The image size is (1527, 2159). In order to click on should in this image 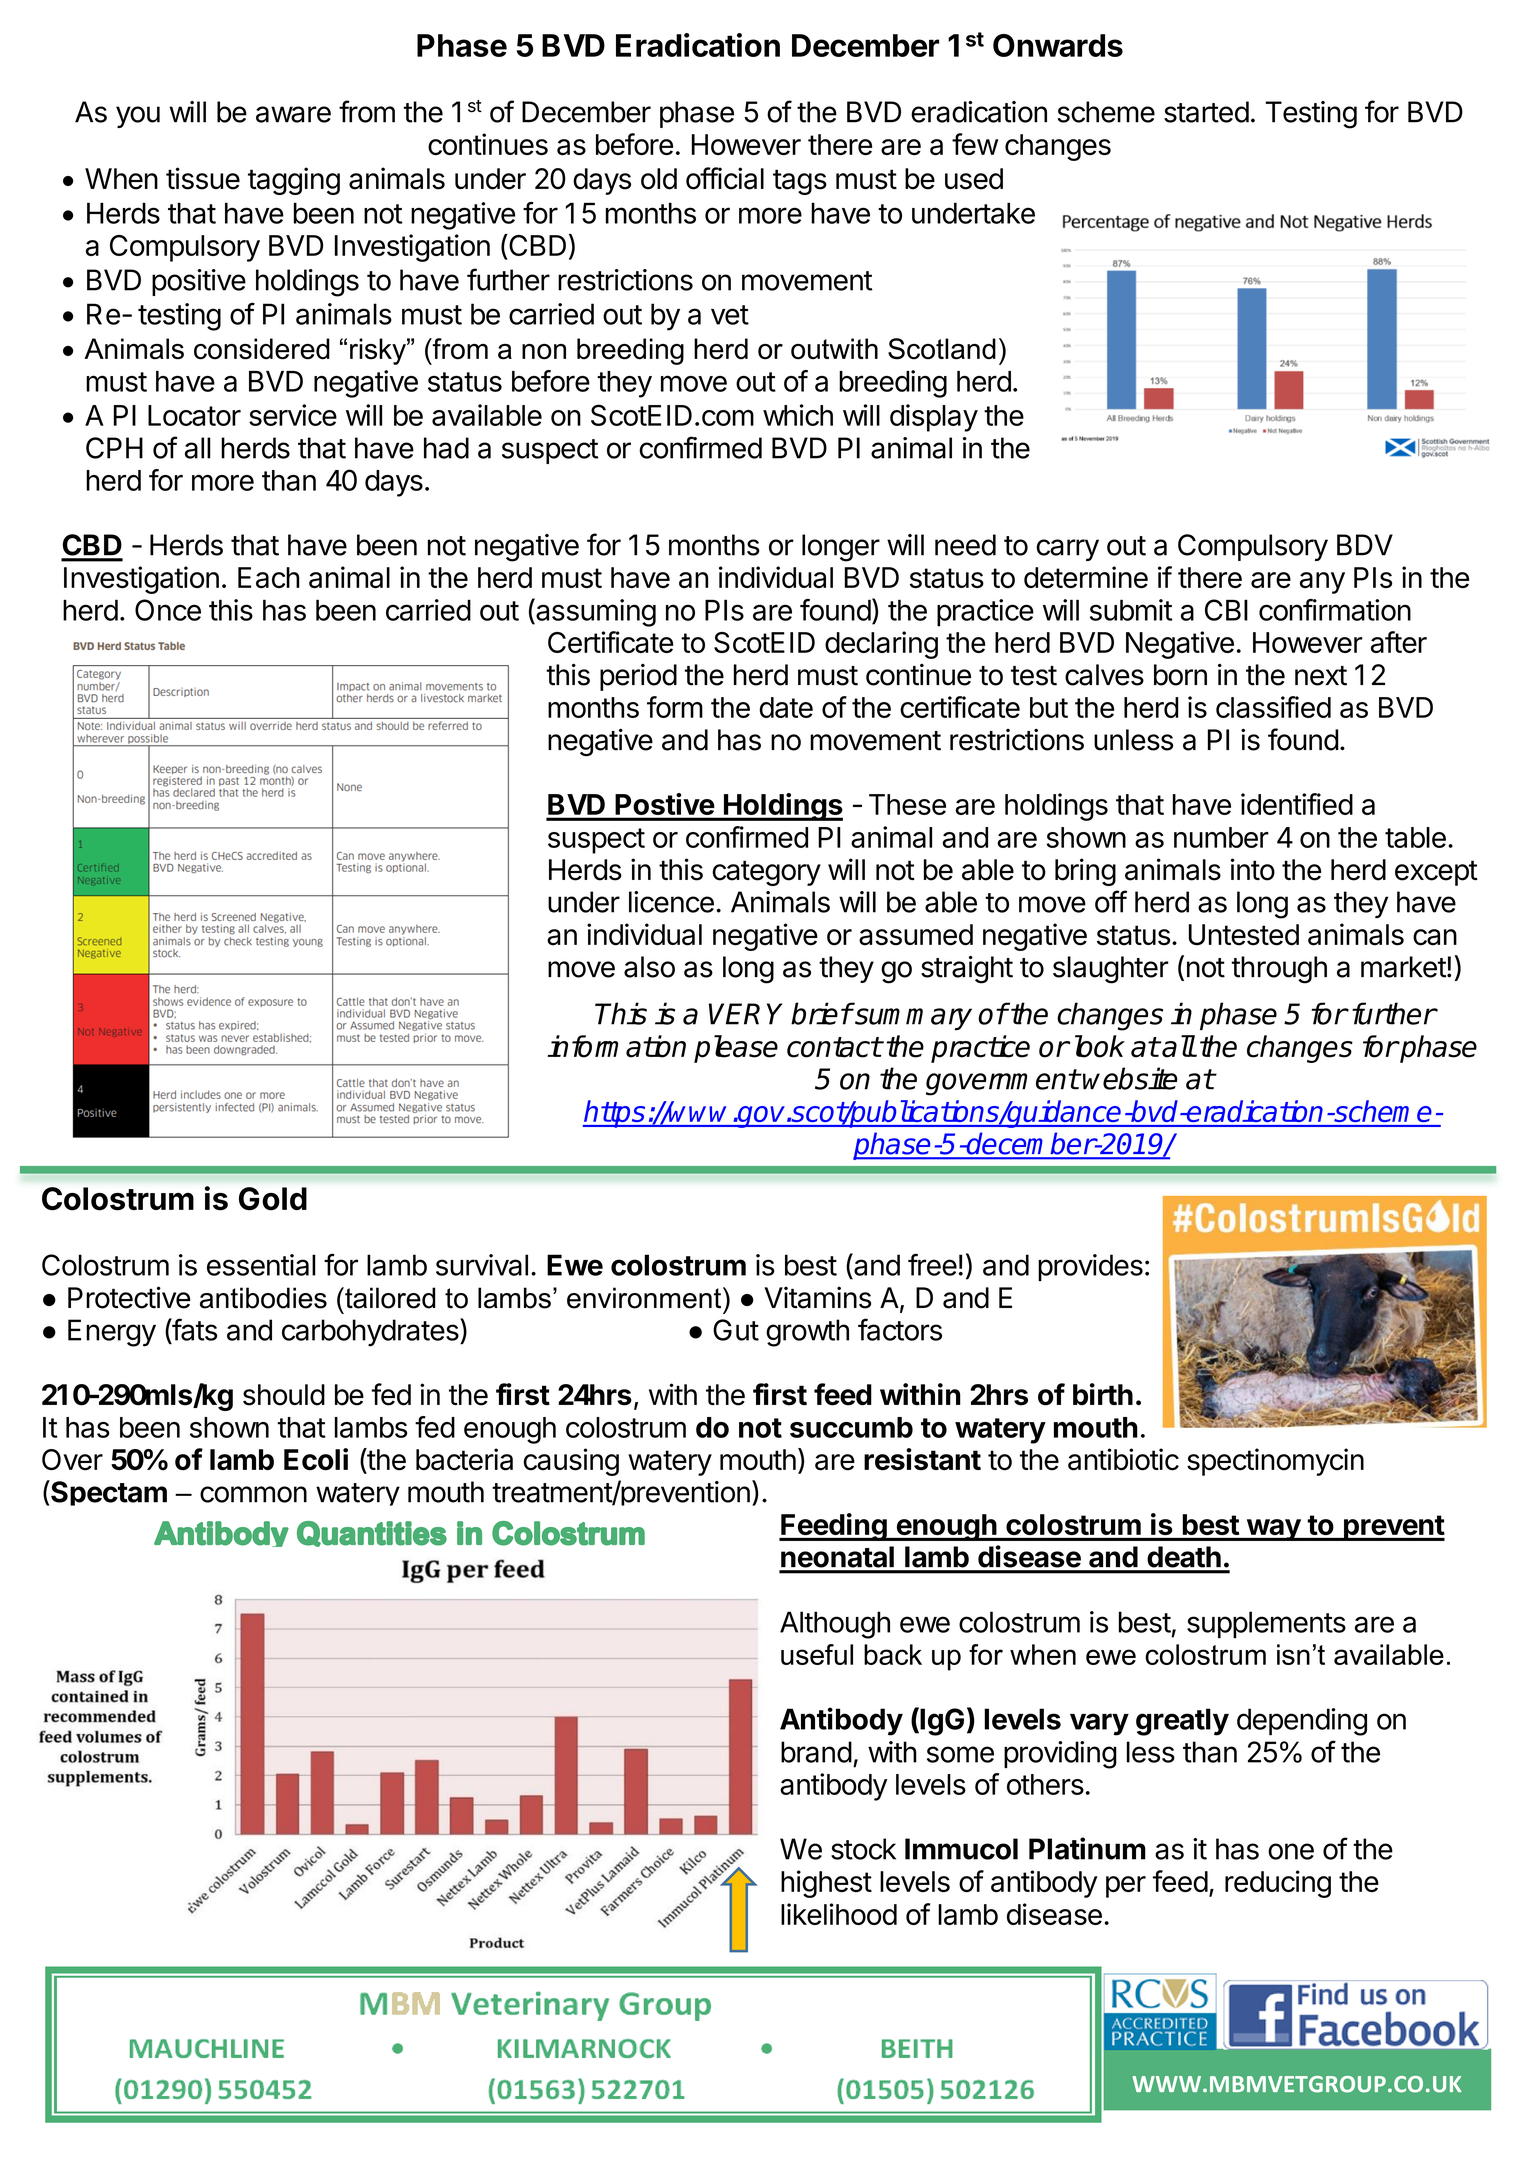, I will do `click(284, 1395)`.
